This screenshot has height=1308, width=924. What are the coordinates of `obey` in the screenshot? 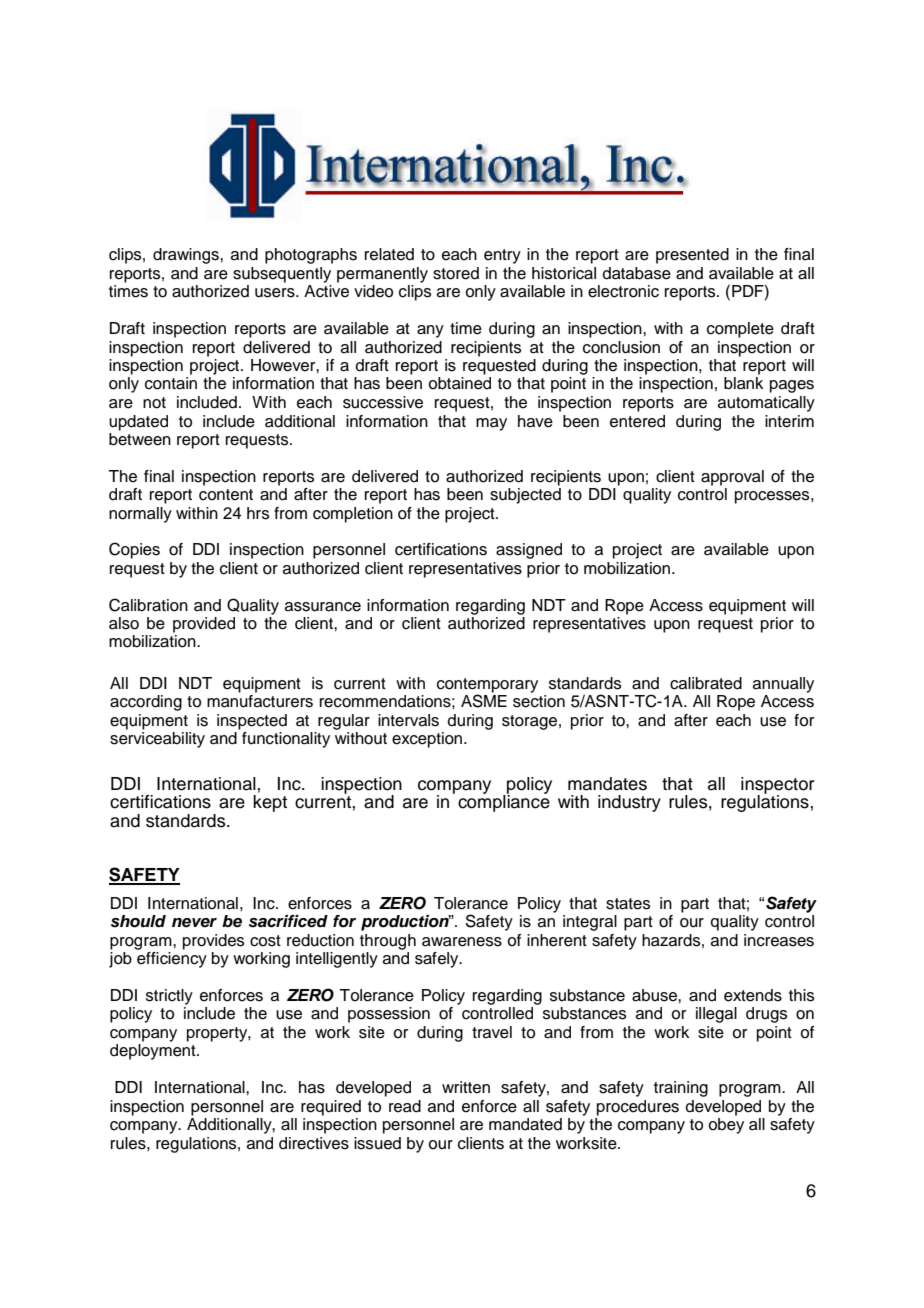 It's located at (726, 1126).
